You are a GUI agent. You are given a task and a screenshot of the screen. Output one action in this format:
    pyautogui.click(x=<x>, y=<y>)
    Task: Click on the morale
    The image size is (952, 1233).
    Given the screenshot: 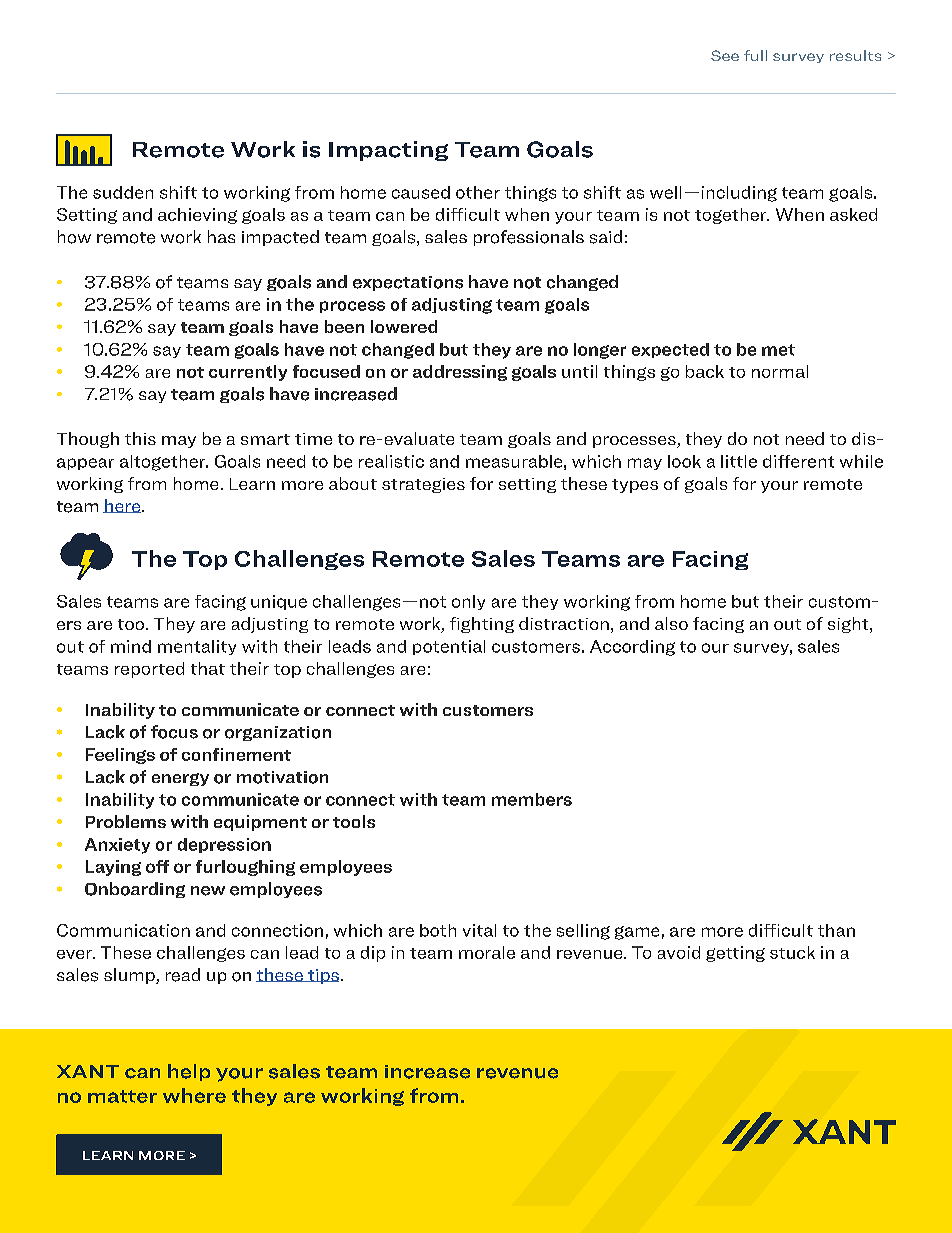 What is the action you would take?
    pyautogui.click(x=487, y=952)
